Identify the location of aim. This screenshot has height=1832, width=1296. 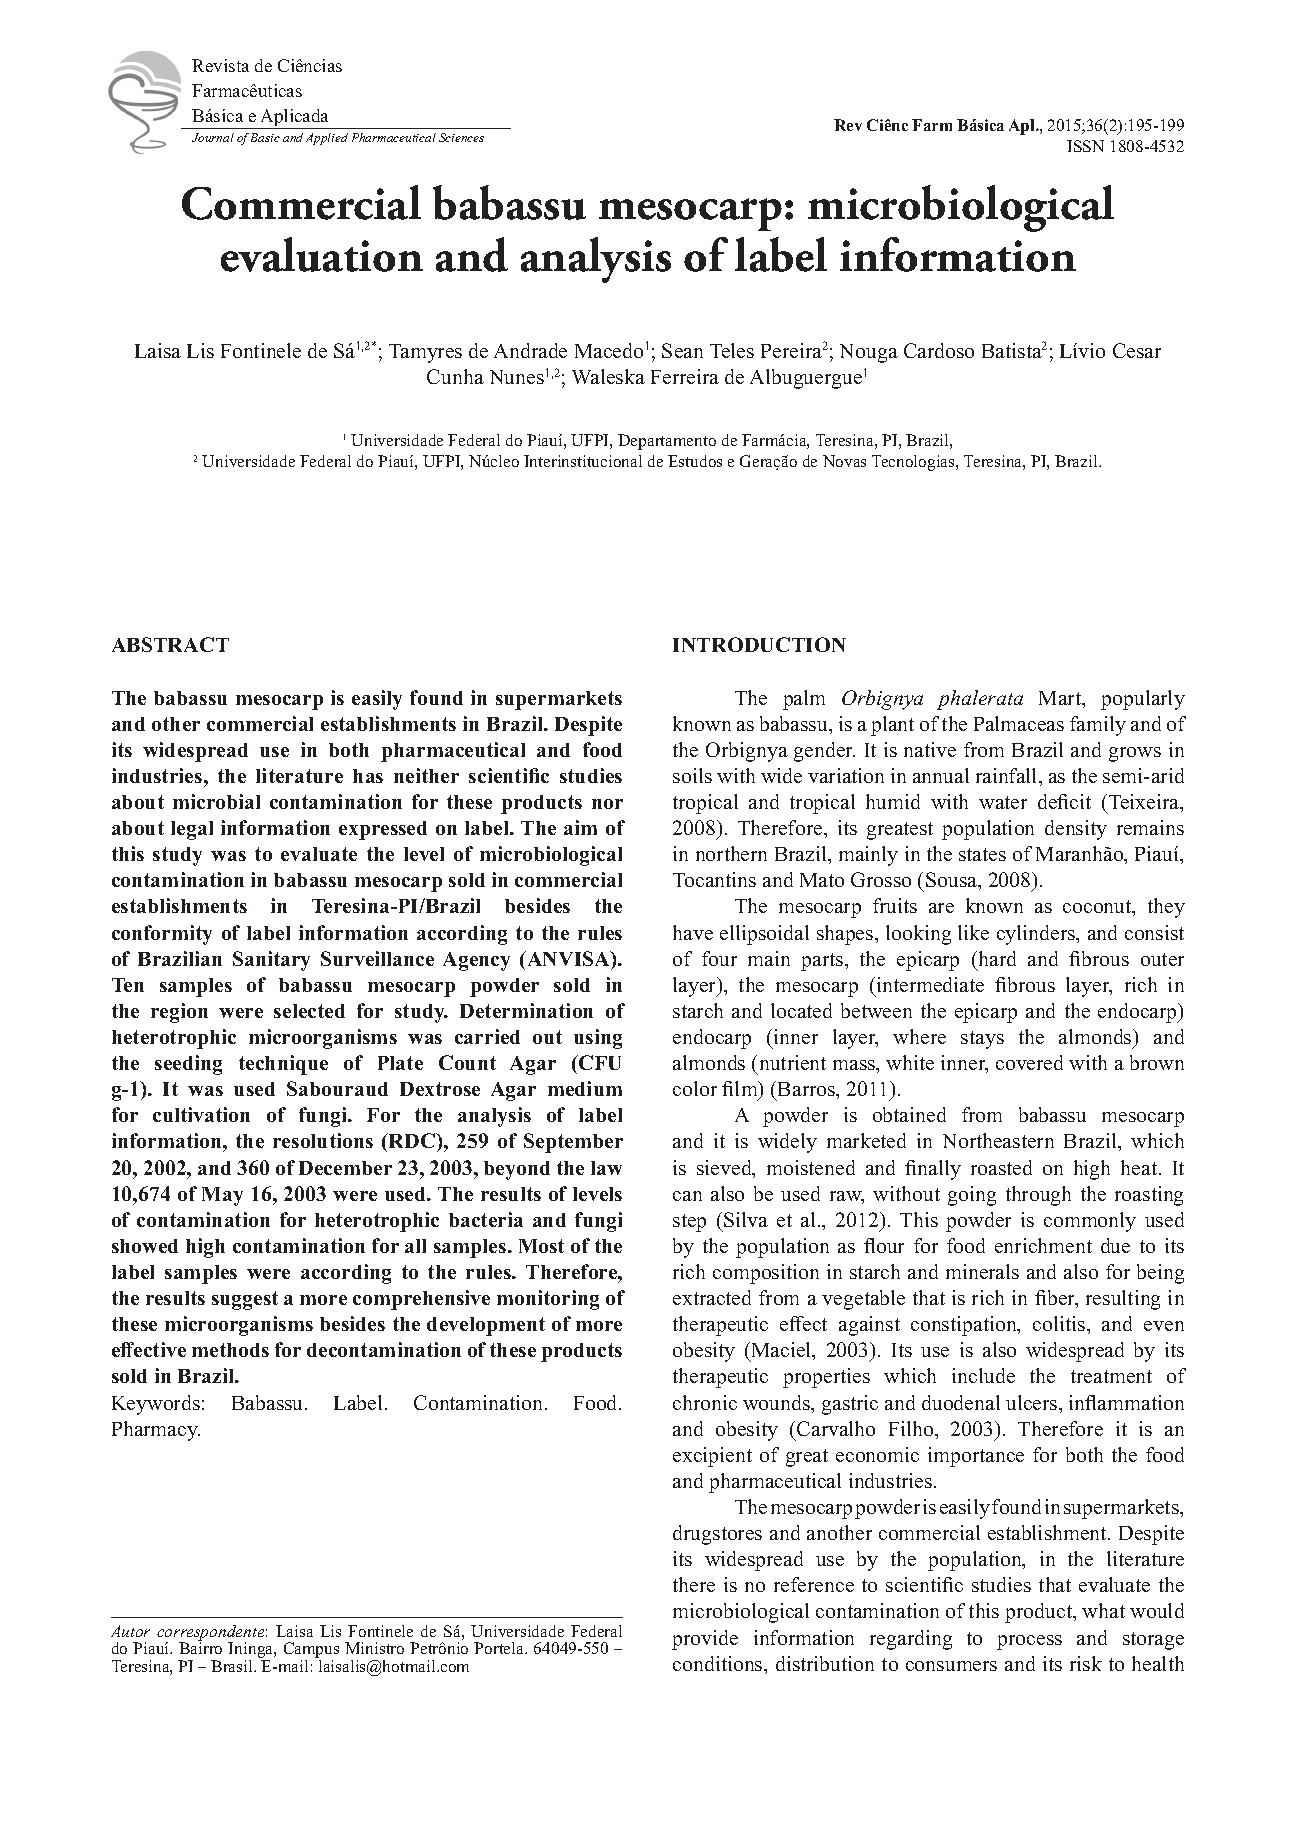
(580, 827).
